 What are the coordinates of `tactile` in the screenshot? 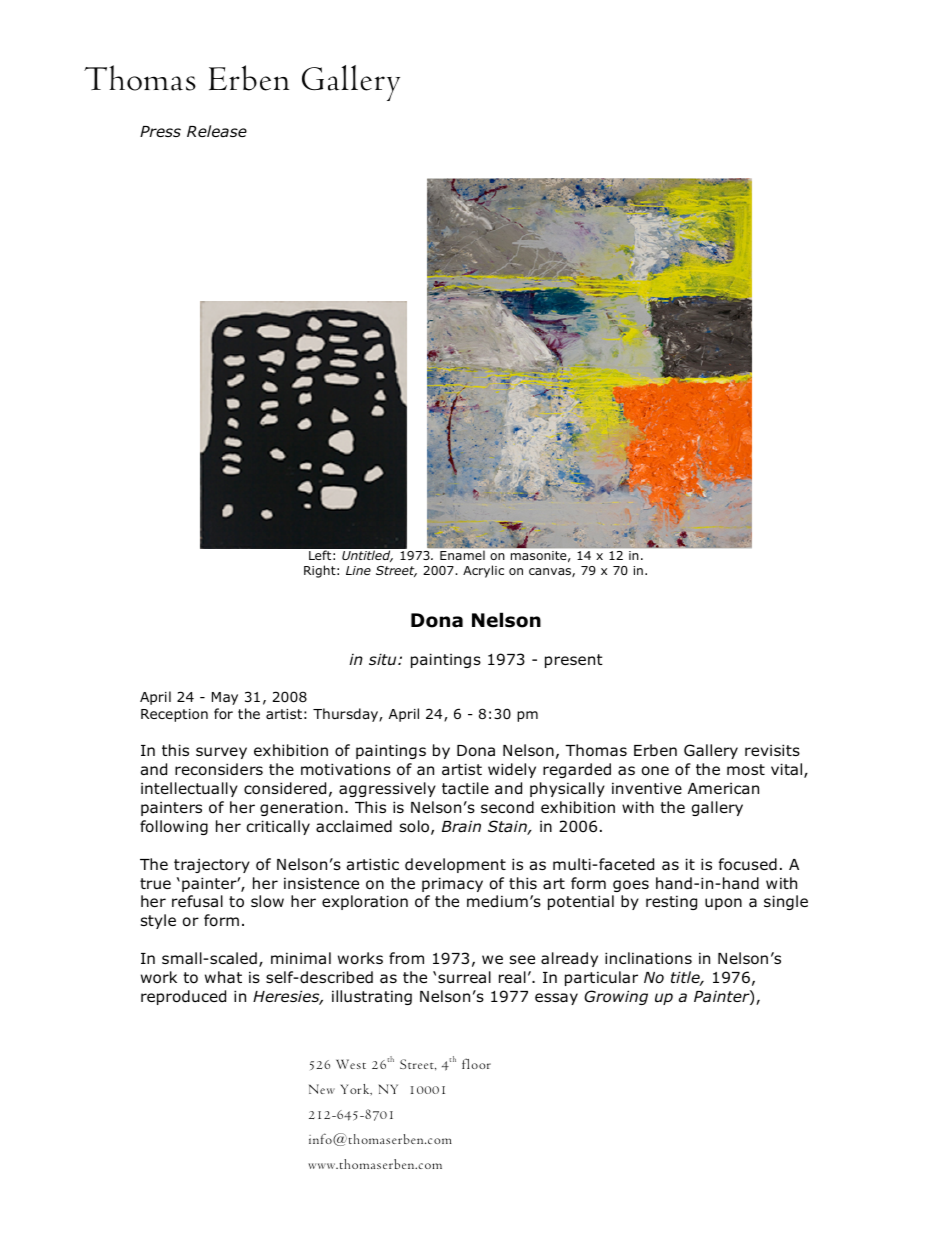 It's located at (465, 788).
